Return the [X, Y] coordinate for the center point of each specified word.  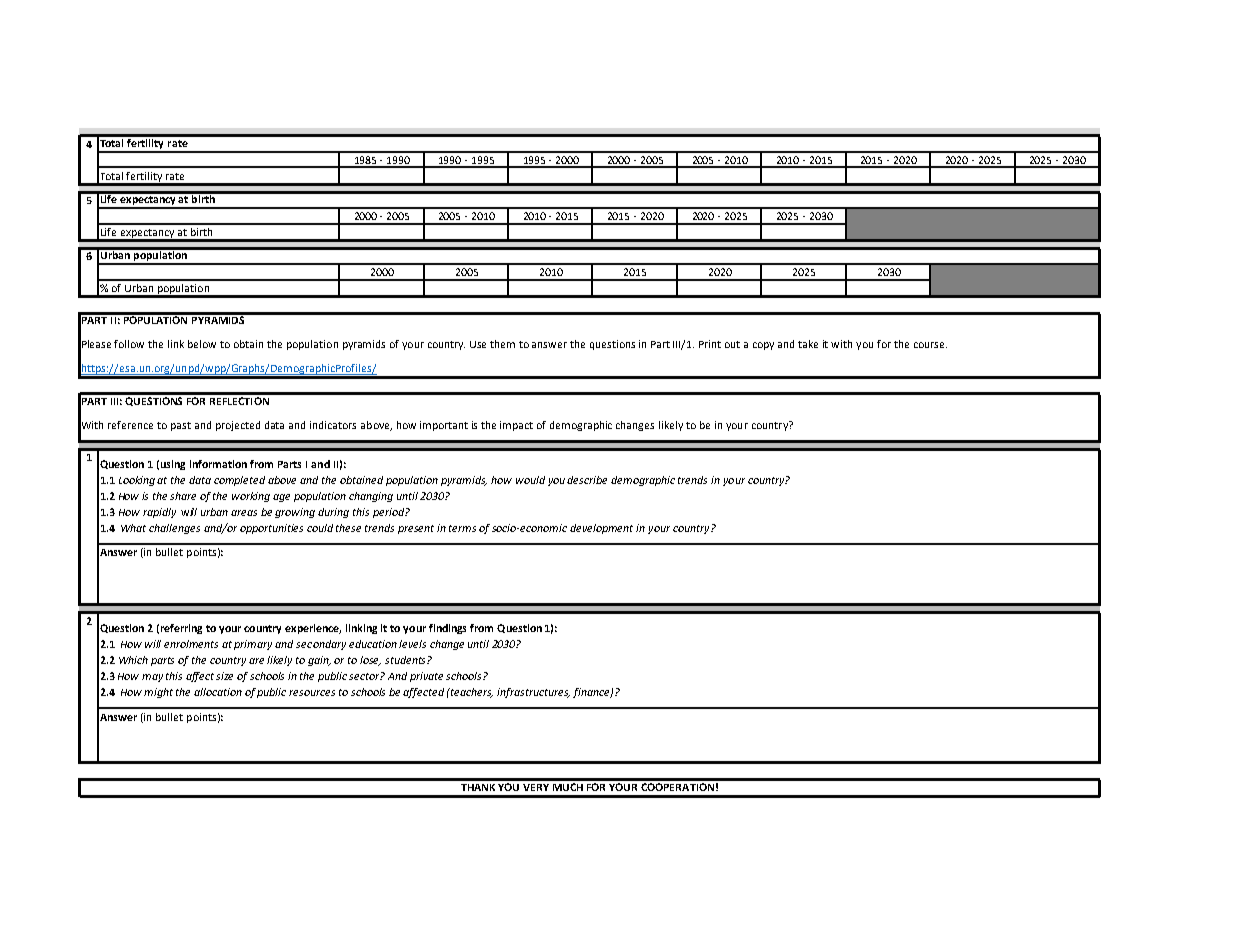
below [202, 344]
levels [412, 644]
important [444, 426]
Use [478, 344]
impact [516, 426]
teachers [471, 693]
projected [238, 426]
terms [462, 528]
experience [313, 629]
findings [447, 629]
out [732, 344]
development [601, 529]
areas [244, 513]
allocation [218, 692]
